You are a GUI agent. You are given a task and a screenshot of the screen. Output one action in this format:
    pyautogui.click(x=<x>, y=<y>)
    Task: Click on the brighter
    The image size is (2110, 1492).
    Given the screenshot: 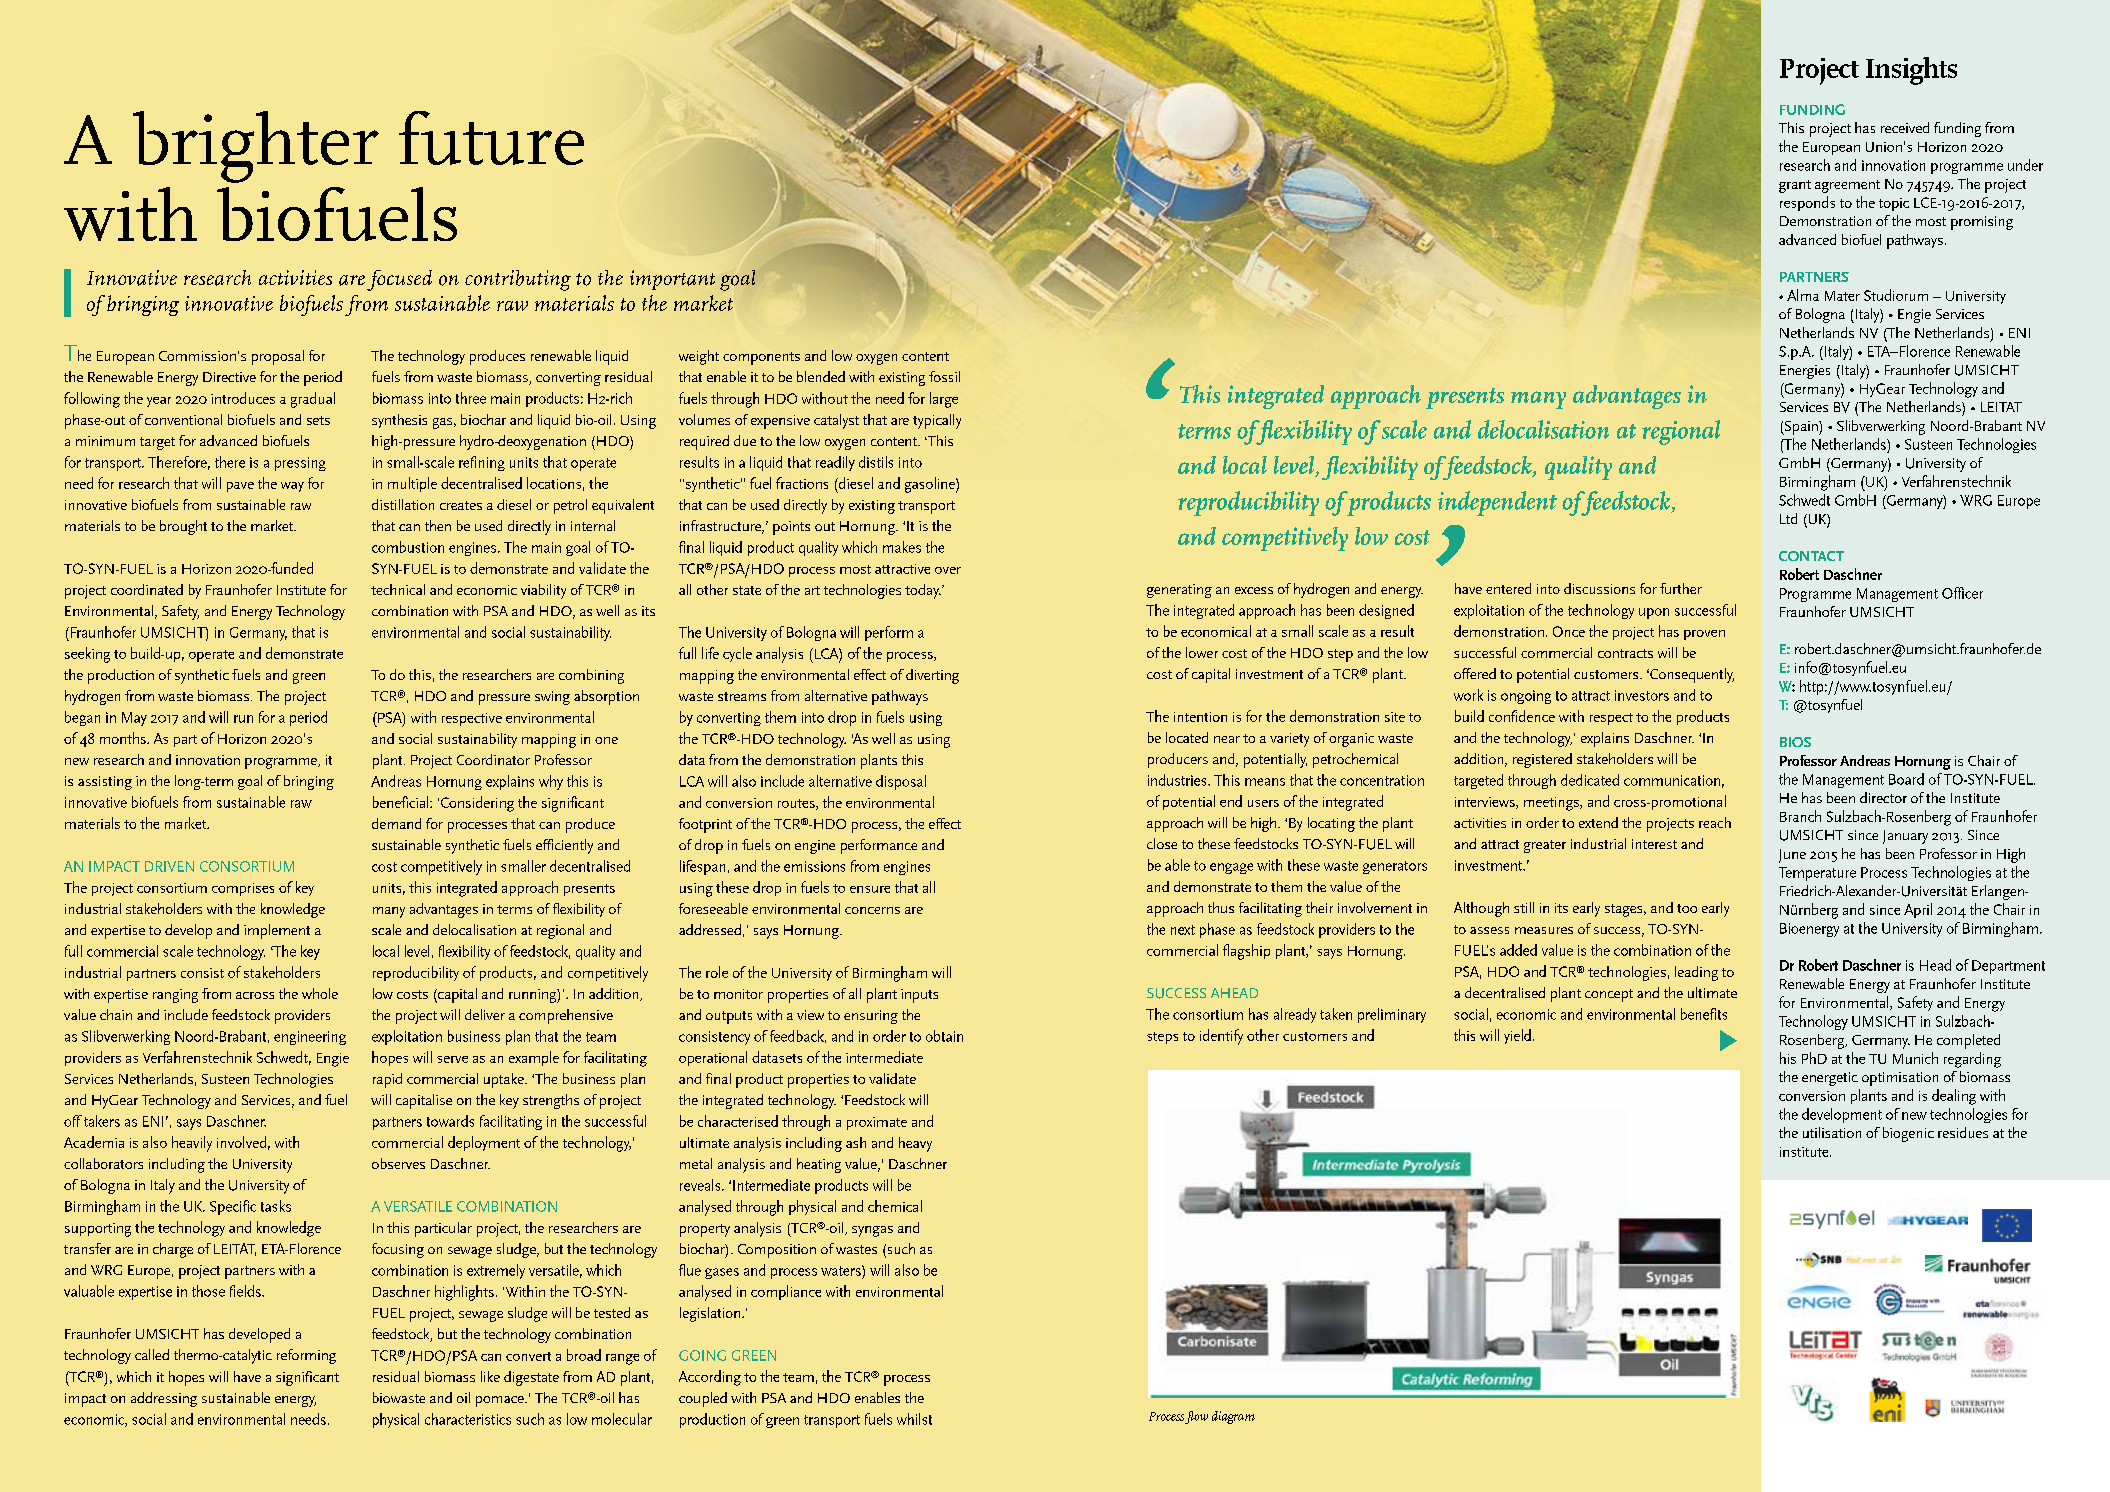 What is the action you would take?
    pyautogui.click(x=256, y=147)
